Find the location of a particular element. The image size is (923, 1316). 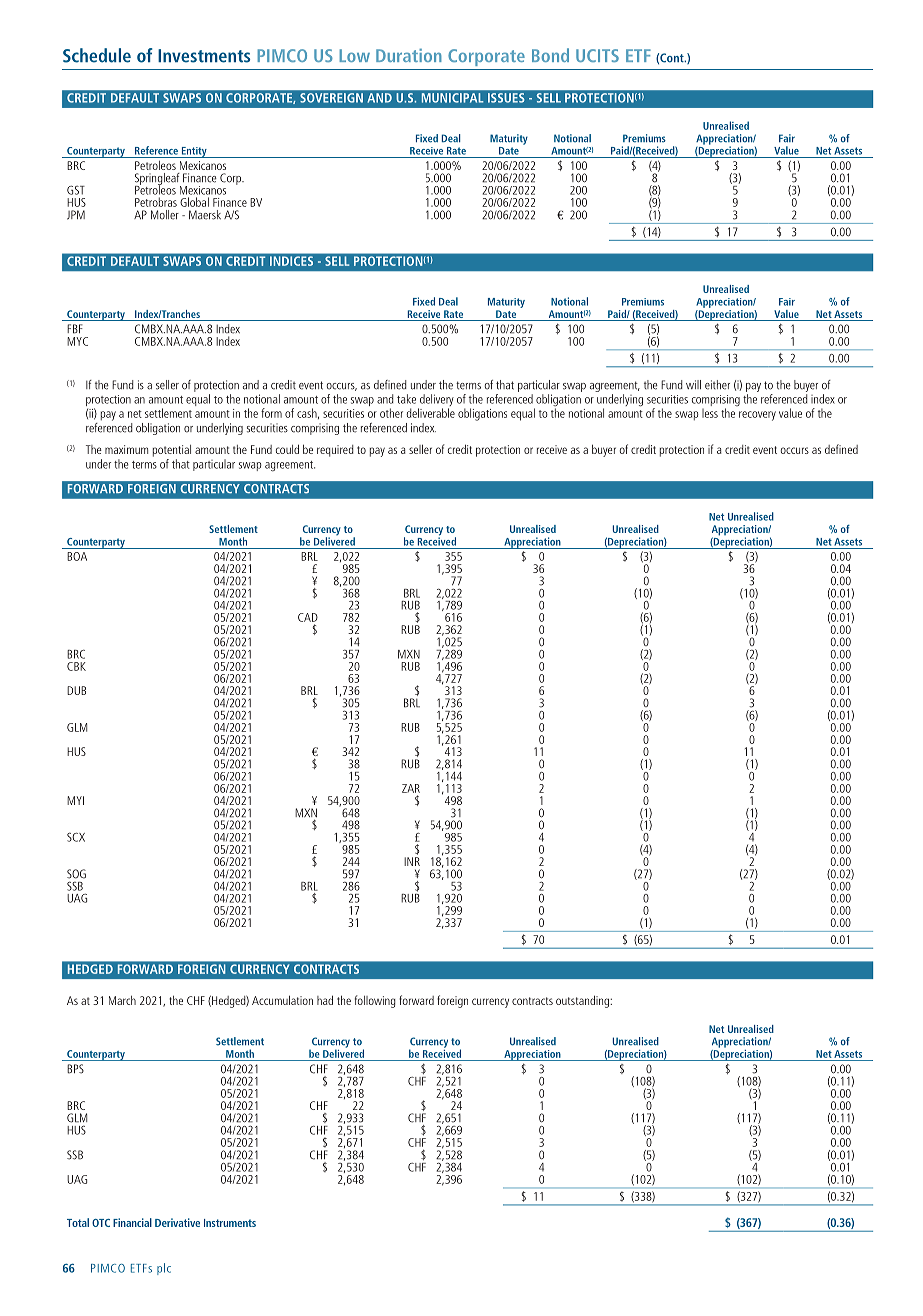

MUNICIPAL is located at coordinates (452, 98).
